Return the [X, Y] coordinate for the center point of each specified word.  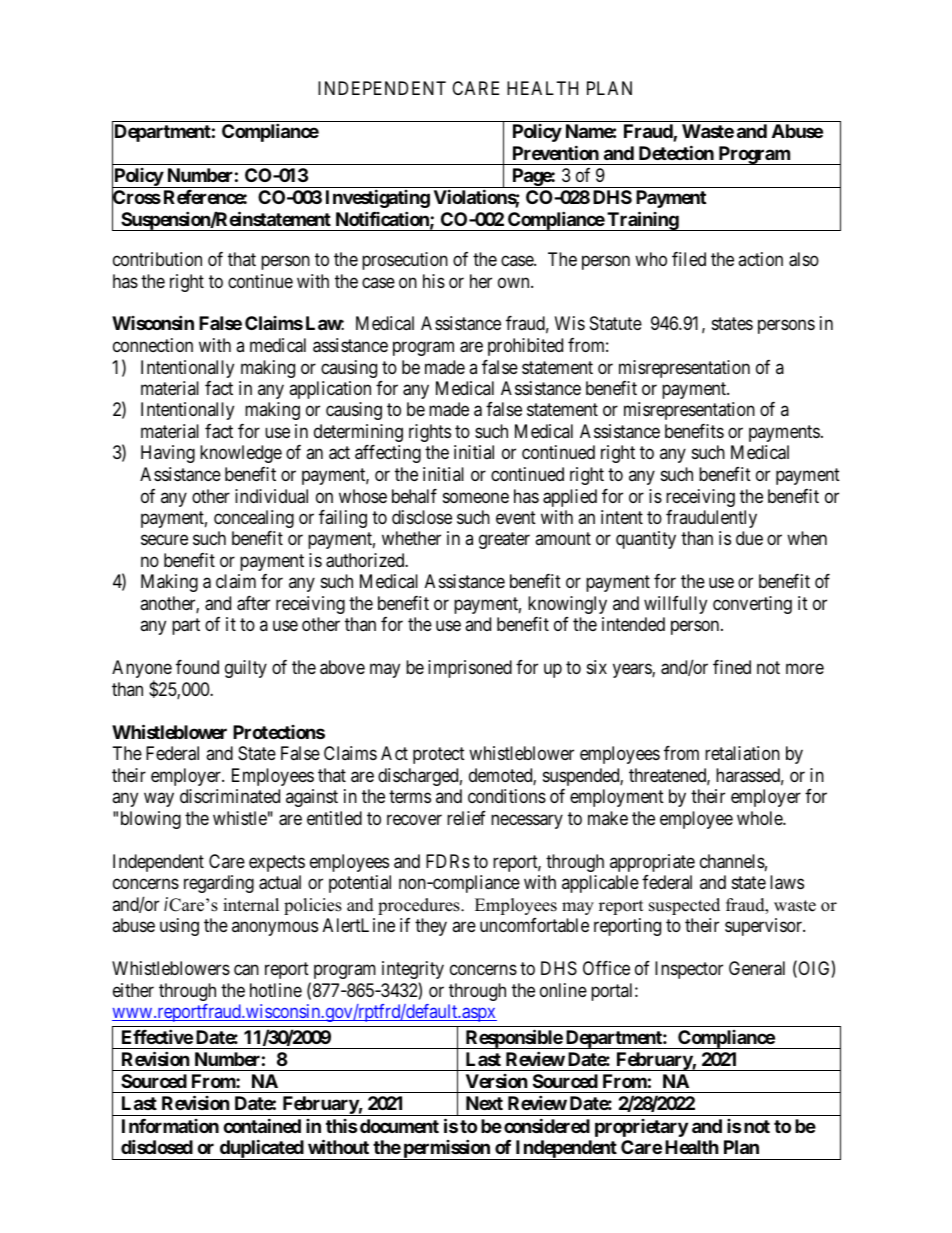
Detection [676, 152]
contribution [157, 259]
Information [170, 1126]
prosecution [405, 261]
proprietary [641, 1128]
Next [484, 1103]
